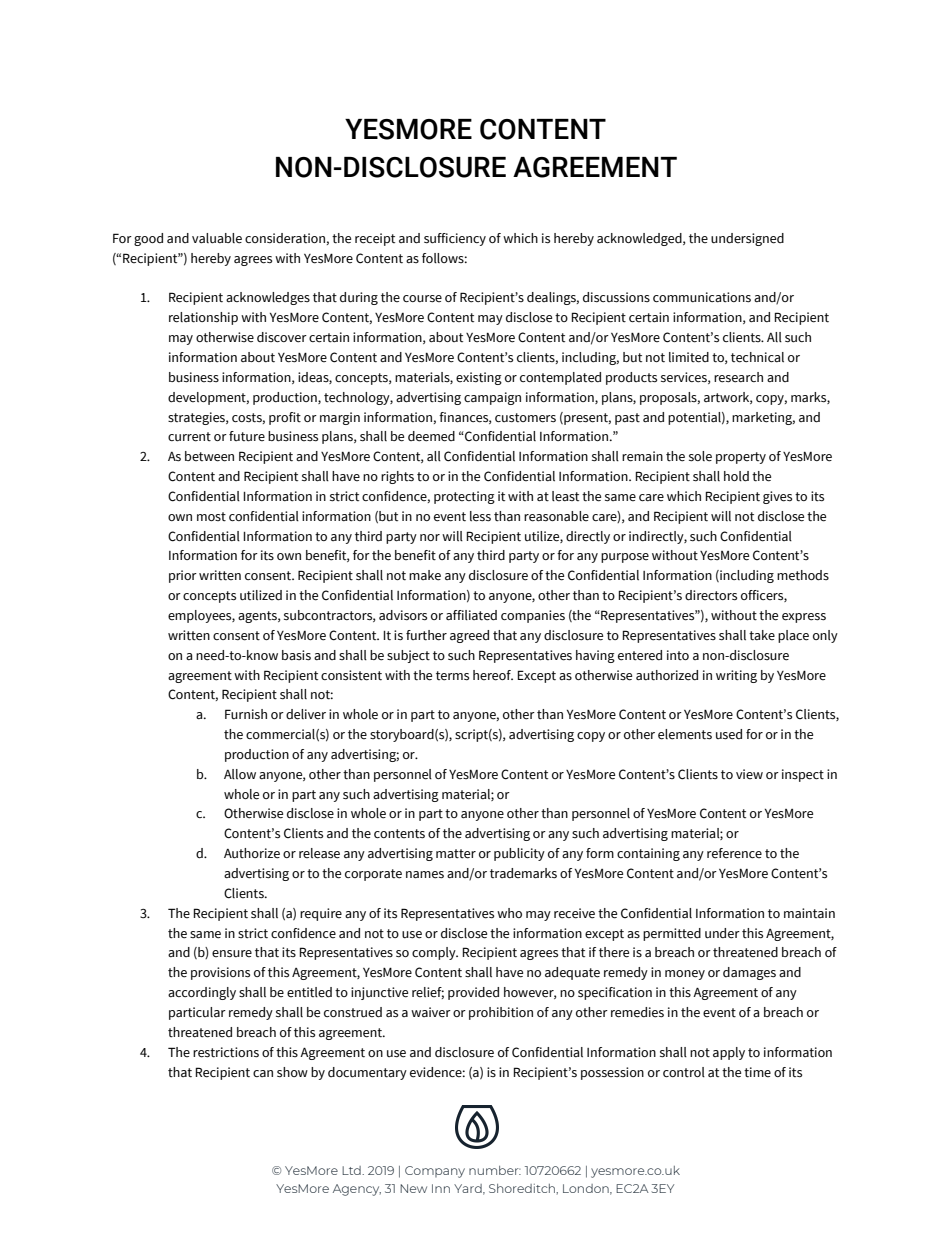  Describe the element at coordinates (217, 238) in the image. I see `valuable` at that location.
